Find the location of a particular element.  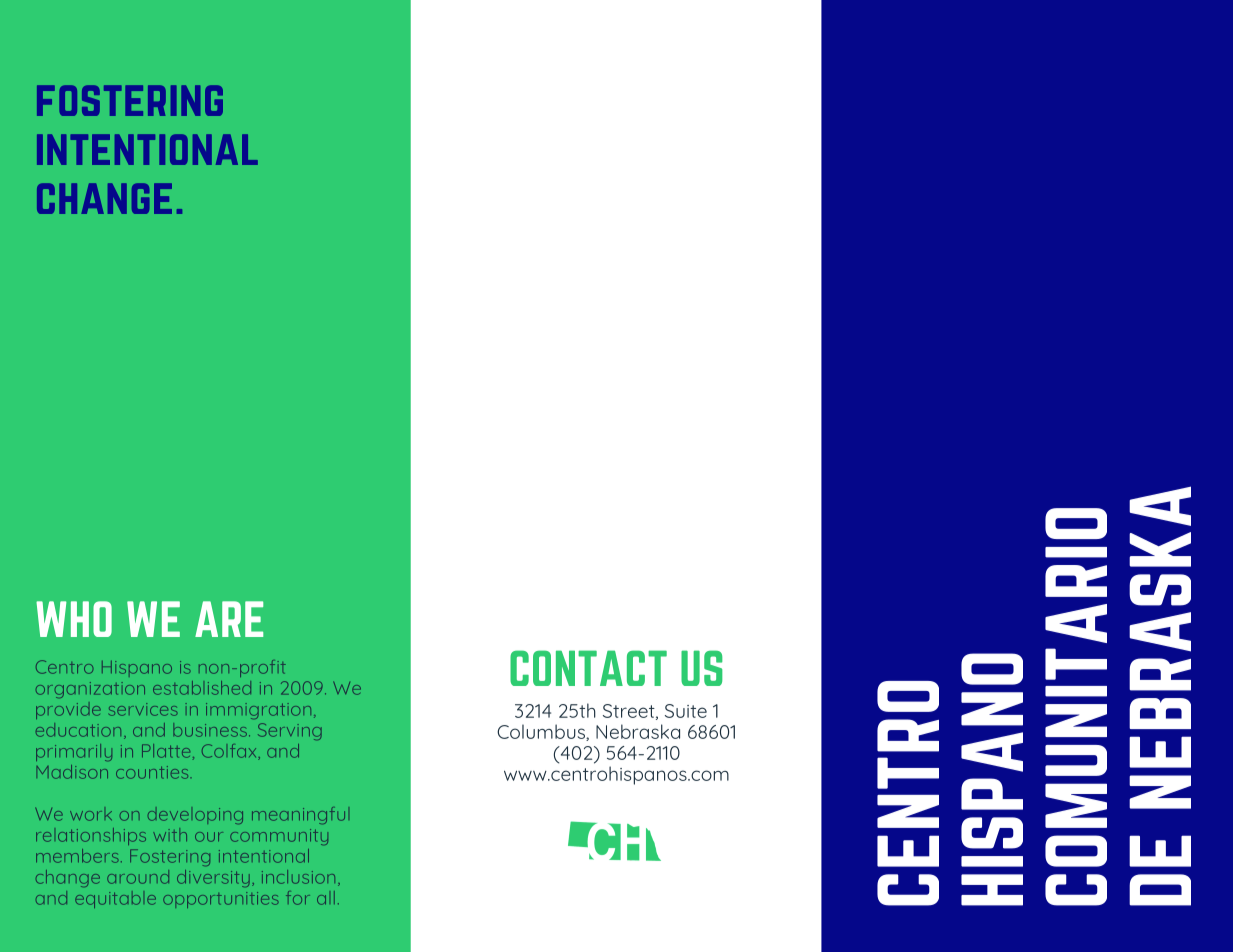

Platte is located at coordinates (166, 751).
